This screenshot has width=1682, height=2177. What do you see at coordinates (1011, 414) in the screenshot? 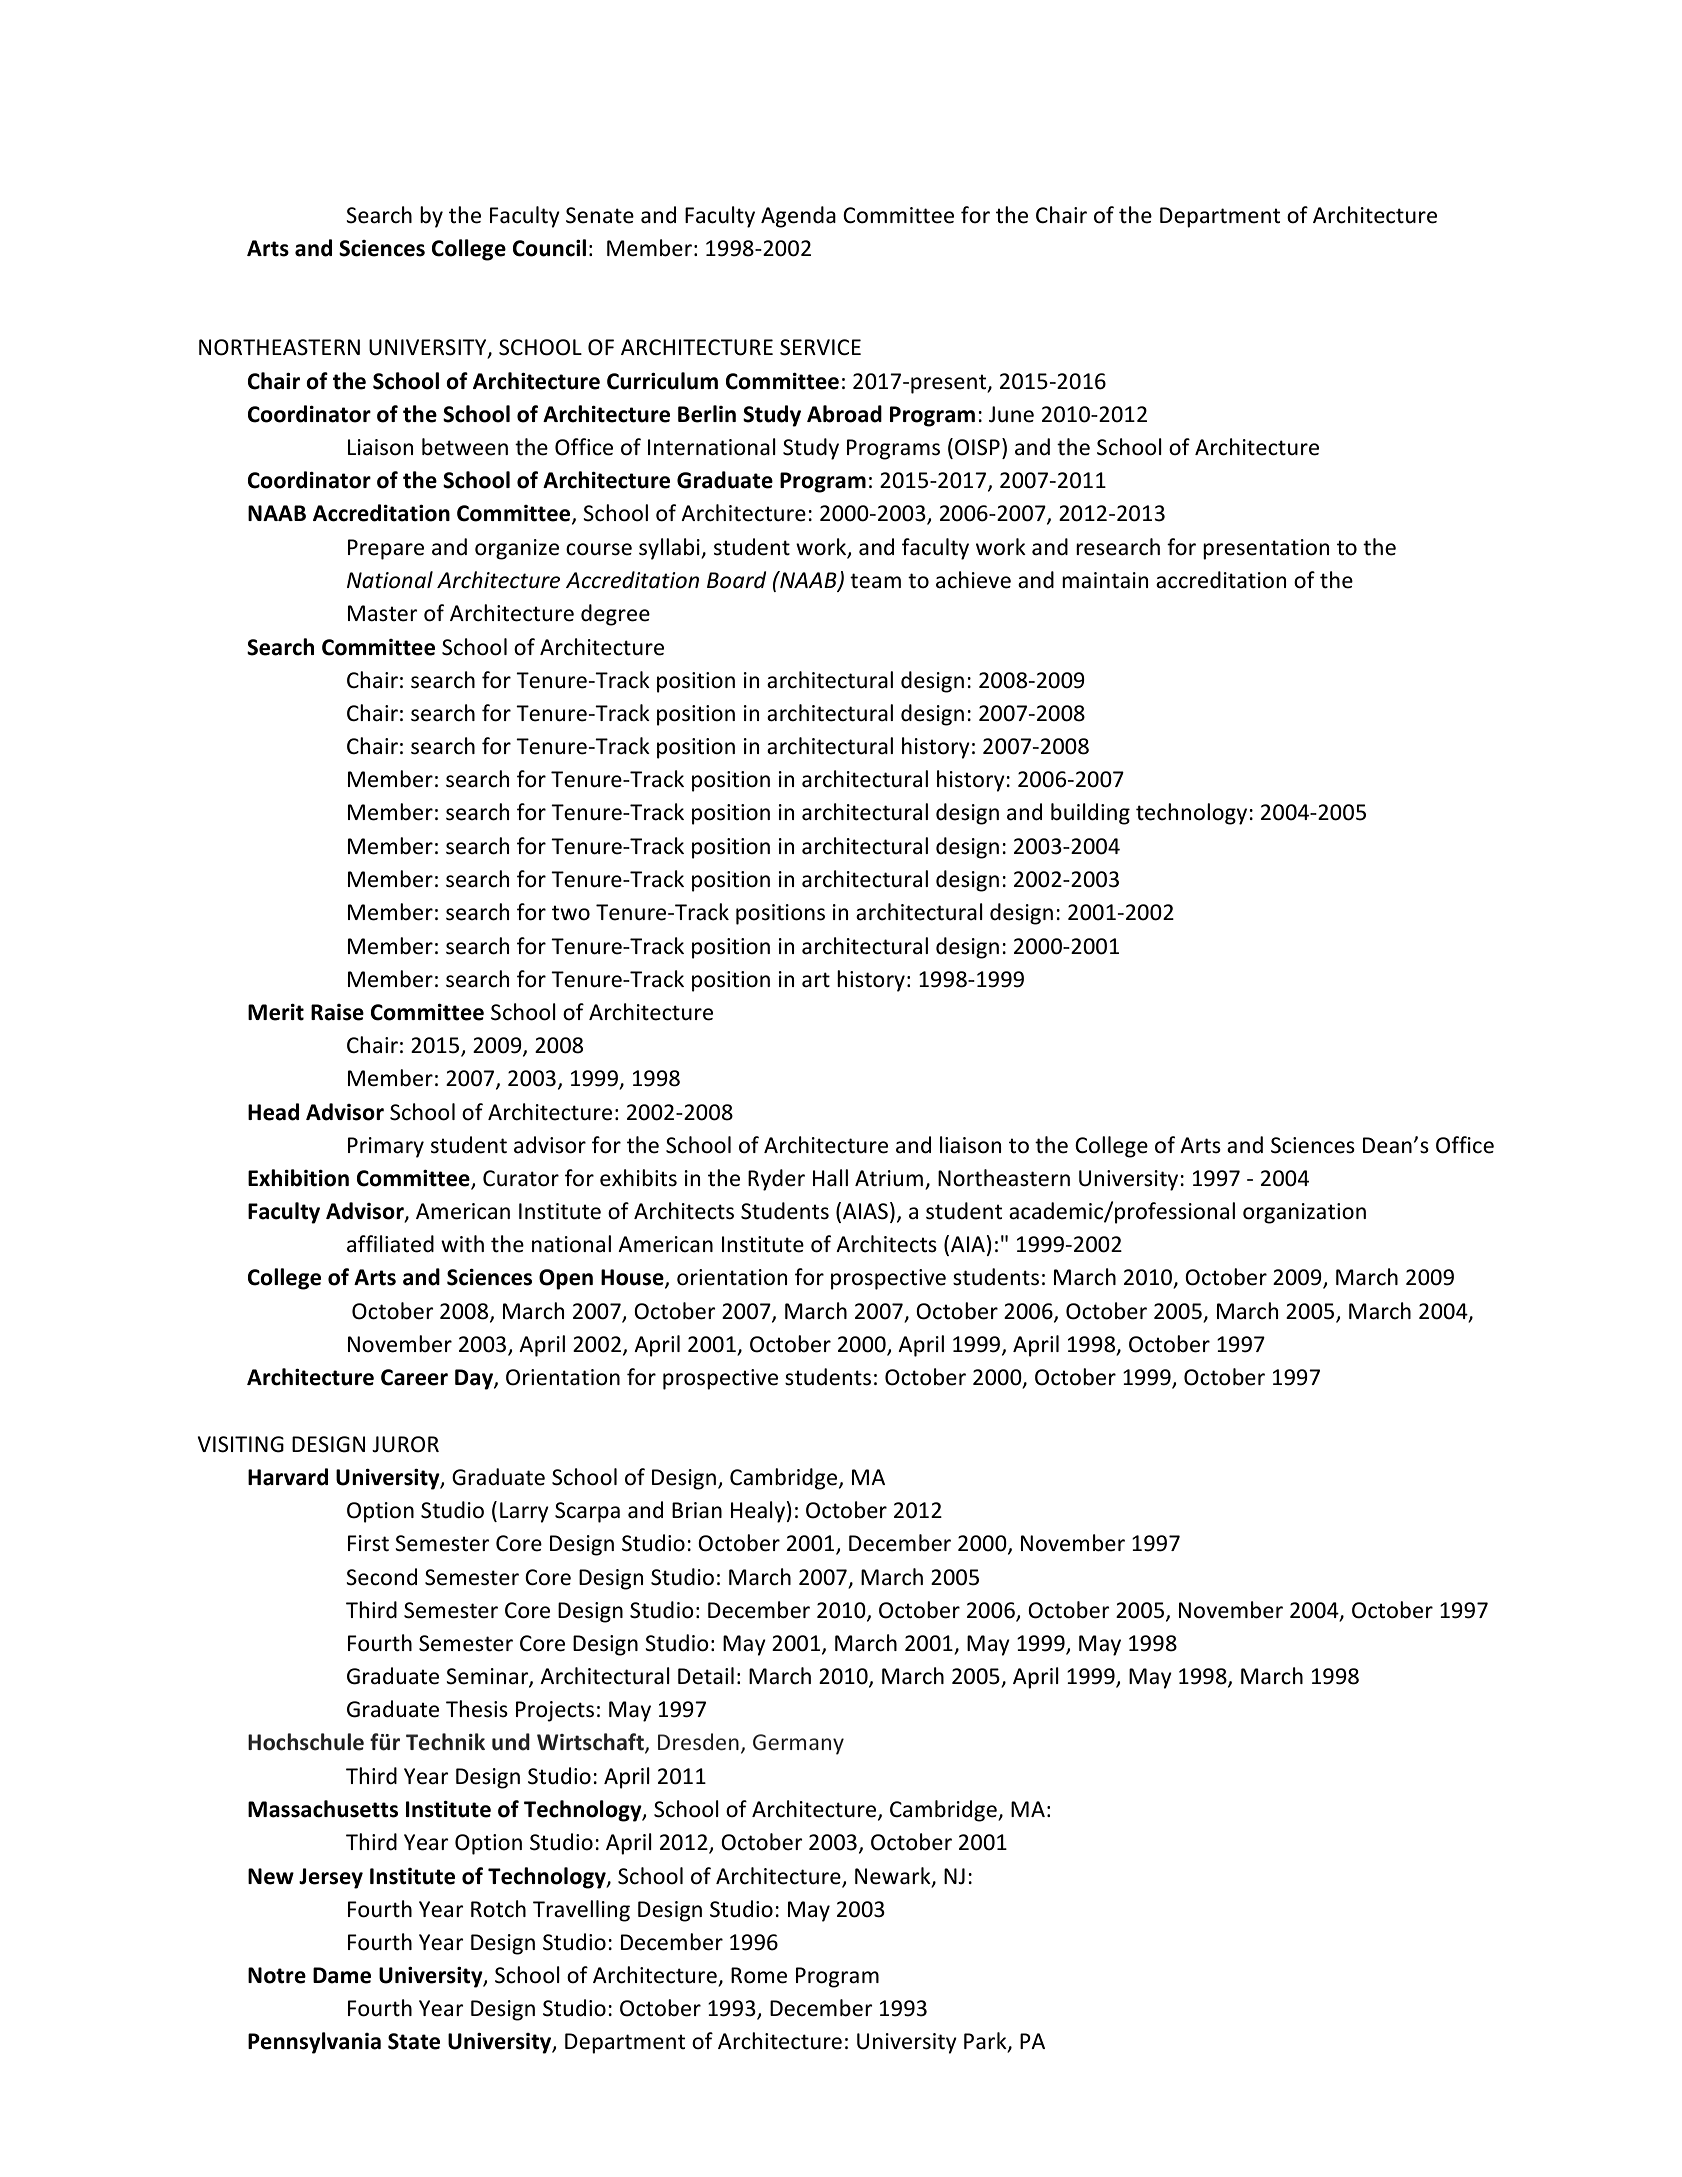
I see `June` at bounding box center [1011, 414].
